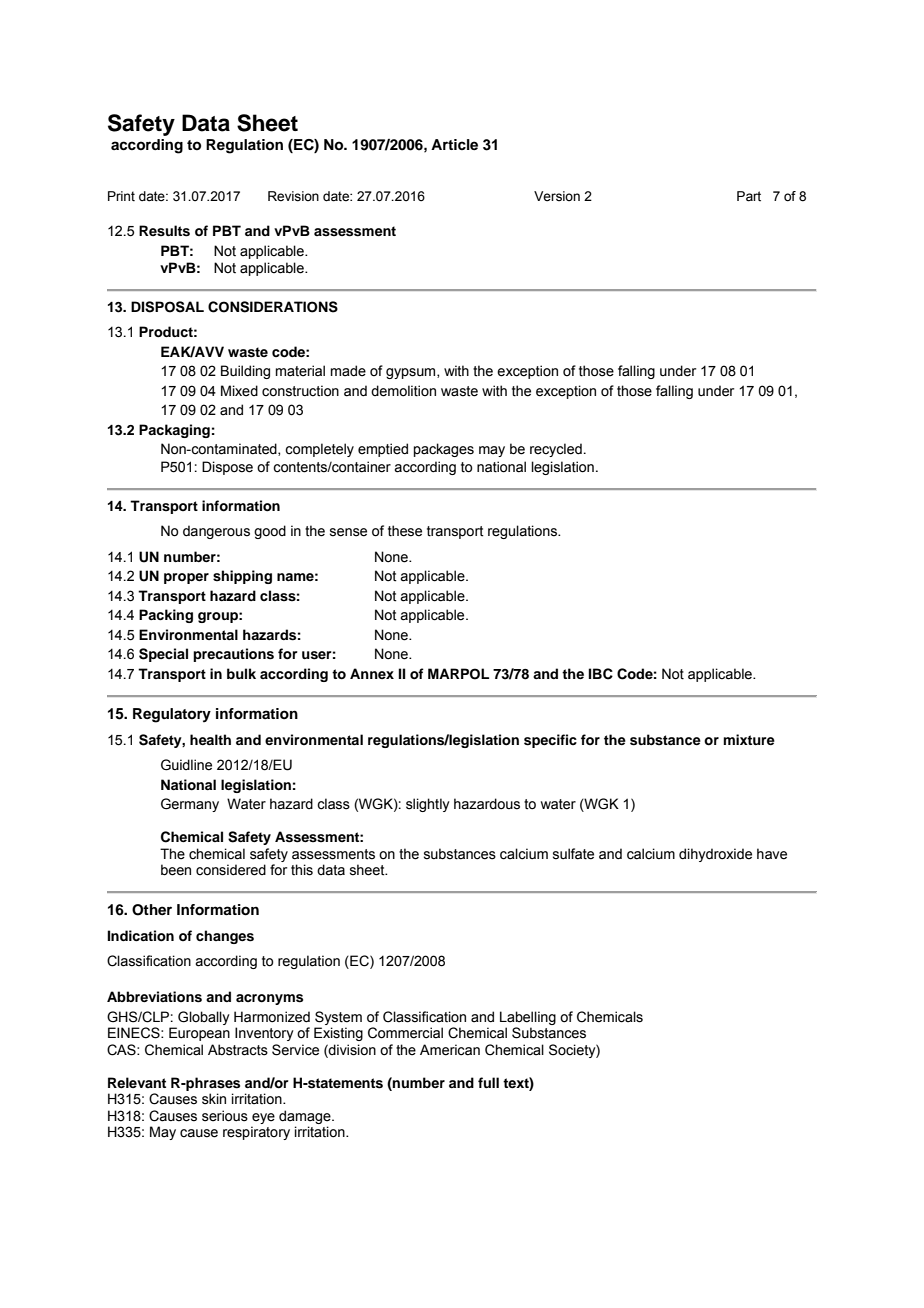  What do you see at coordinates (528, 1018) in the screenshot?
I see `Labelling` at bounding box center [528, 1018].
